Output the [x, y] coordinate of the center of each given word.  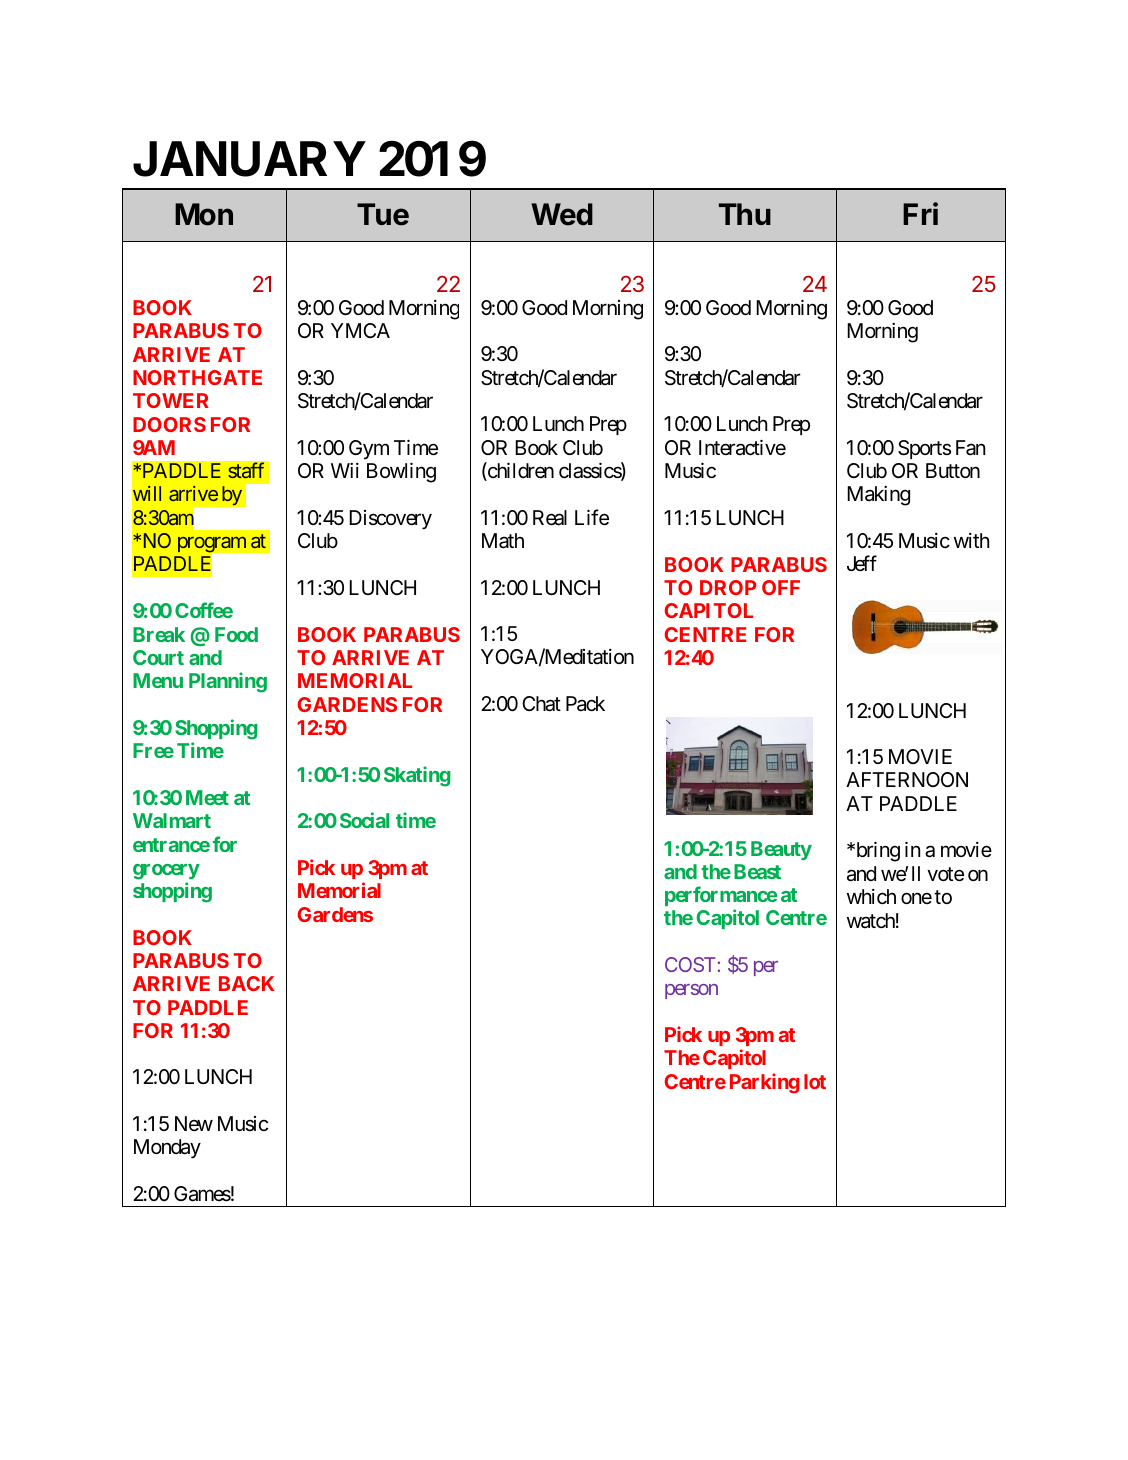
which [871, 897]
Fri [920, 213]
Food [236, 634]
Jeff [862, 563]
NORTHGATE [197, 377]
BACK [246, 983]
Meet [207, 797]
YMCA [360, 330]
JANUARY [249, 159]
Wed [562, 214]
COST [690, 964]
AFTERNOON [907, 779]
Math [503, 541]
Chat [541, 704]
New [194, 1124]
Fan [970, 448]
